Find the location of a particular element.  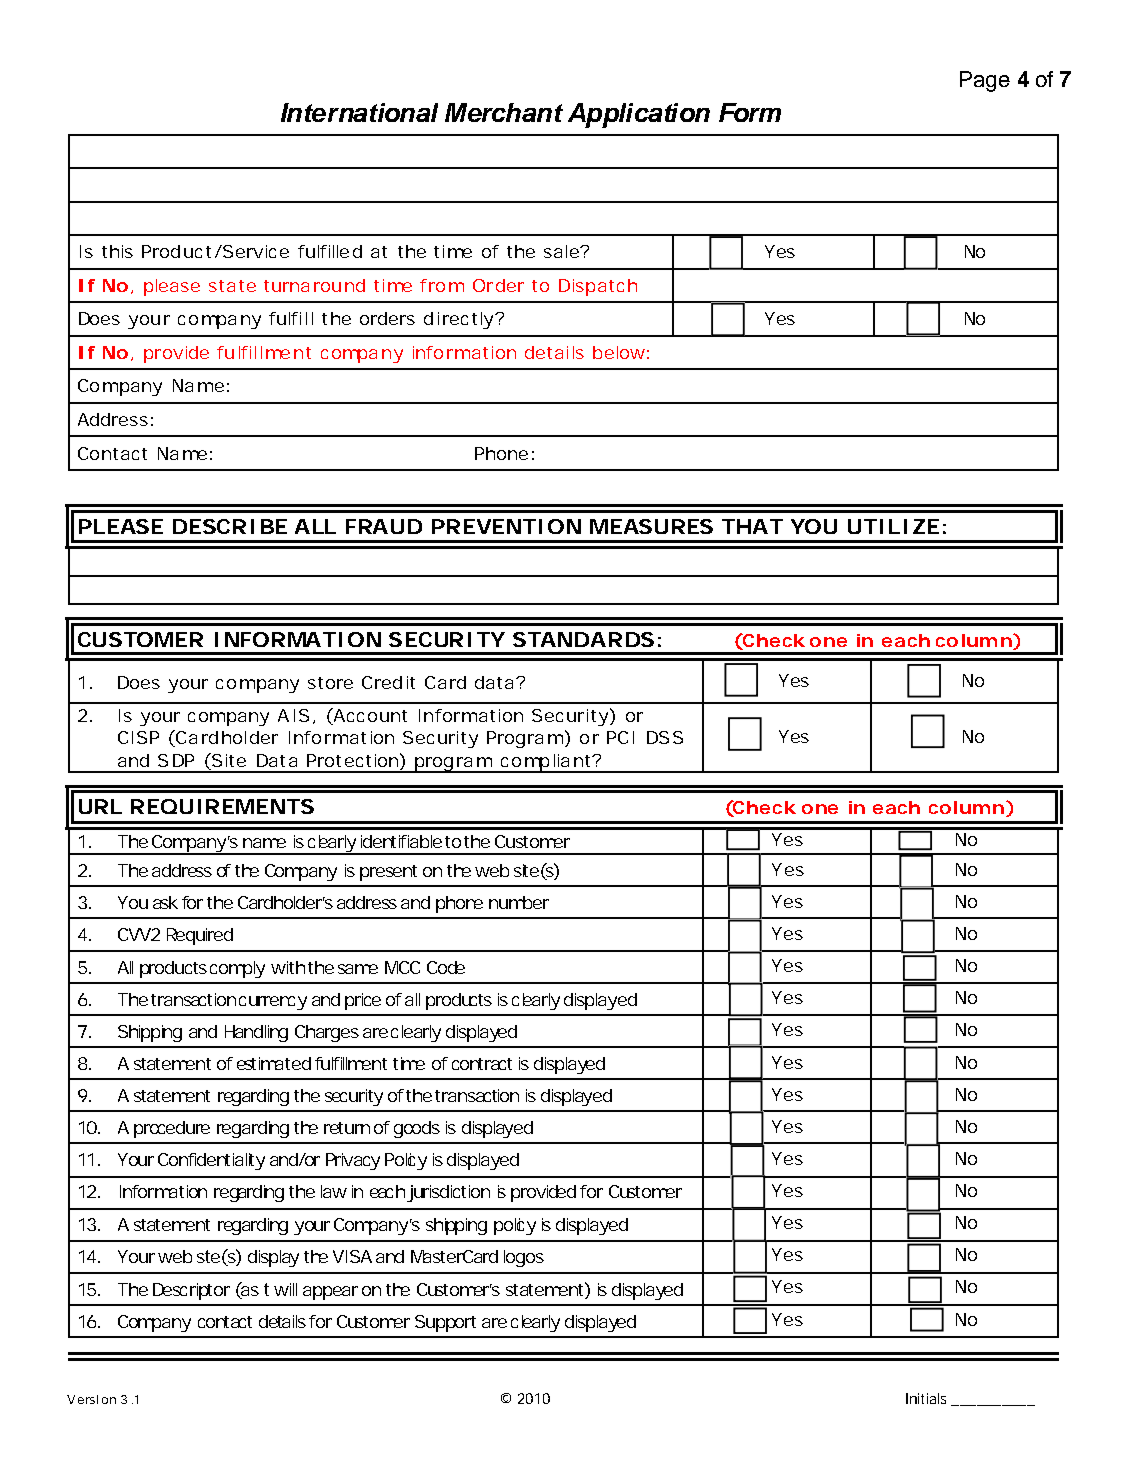

Merchant is located at coordinates (504, 112).
